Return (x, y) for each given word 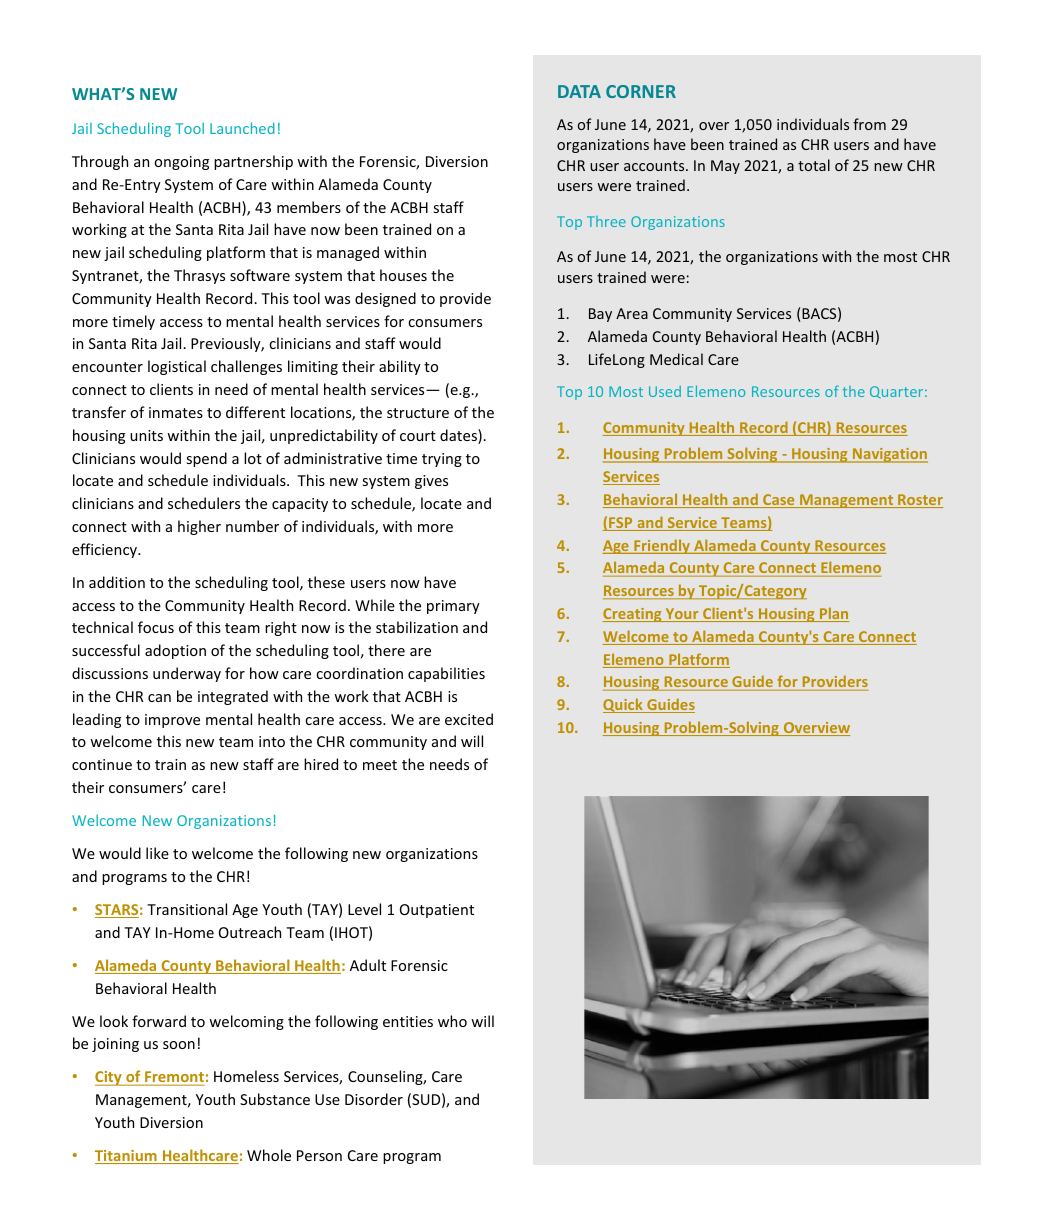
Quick (624, 705)
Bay (600, 315)
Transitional (187, 909)
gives (431, 482)
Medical (676, 359)
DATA (579, 91)
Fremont (173, 1078)
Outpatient (437, 911)
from (869, 124)
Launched (242, 128)
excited (469, 719)
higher (199, 527)
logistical (177, 367)
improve (172, 721)
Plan (833, 614)
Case (779, 501)
